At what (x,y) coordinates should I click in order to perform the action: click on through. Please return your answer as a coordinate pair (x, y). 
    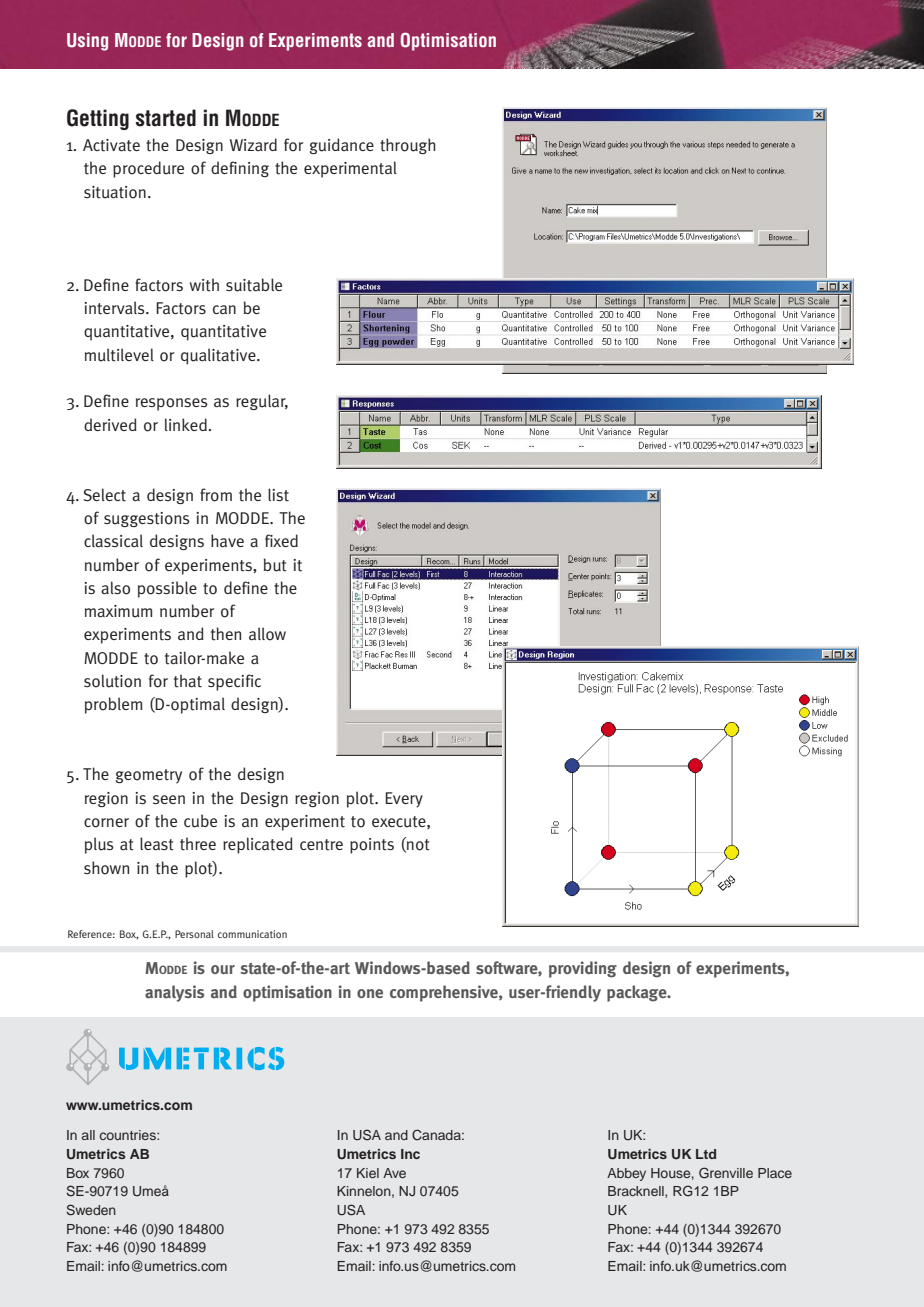
    Looking at the image, I should click on (408, 146).
